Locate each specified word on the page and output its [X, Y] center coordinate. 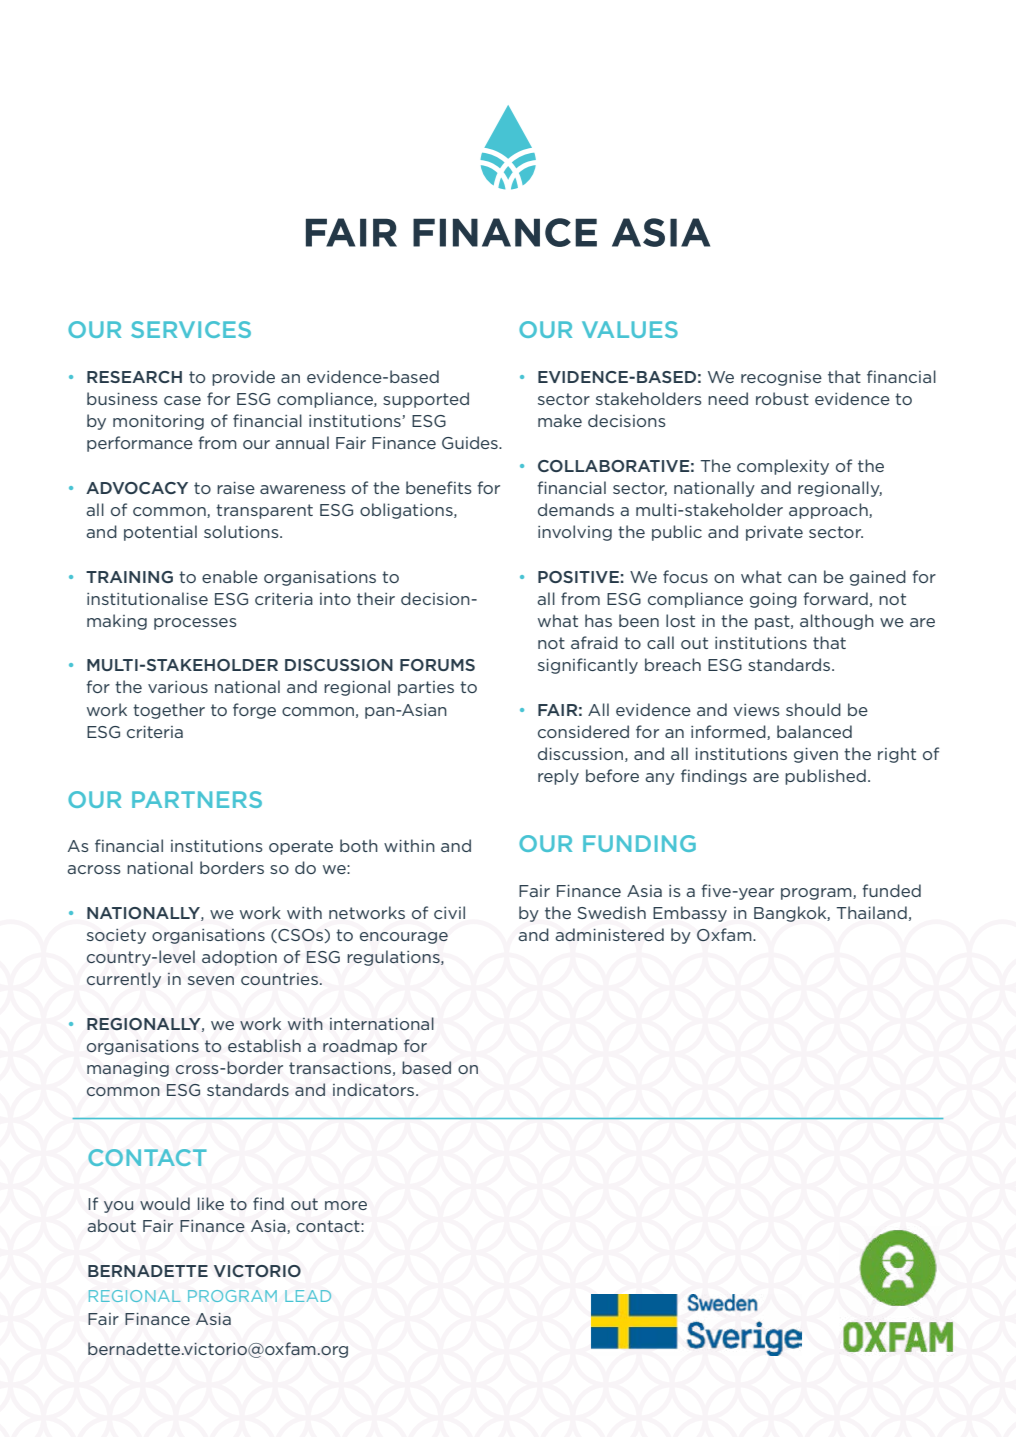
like [211, 1203]
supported [426, 400]
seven [211, 980]
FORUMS [437, 665]
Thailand [871, 912]
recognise [781, 378]
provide [243, 378]
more [346, 1205]
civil [449, 912]
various [178, 687]
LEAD [308, 1296]
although [837, 622]
